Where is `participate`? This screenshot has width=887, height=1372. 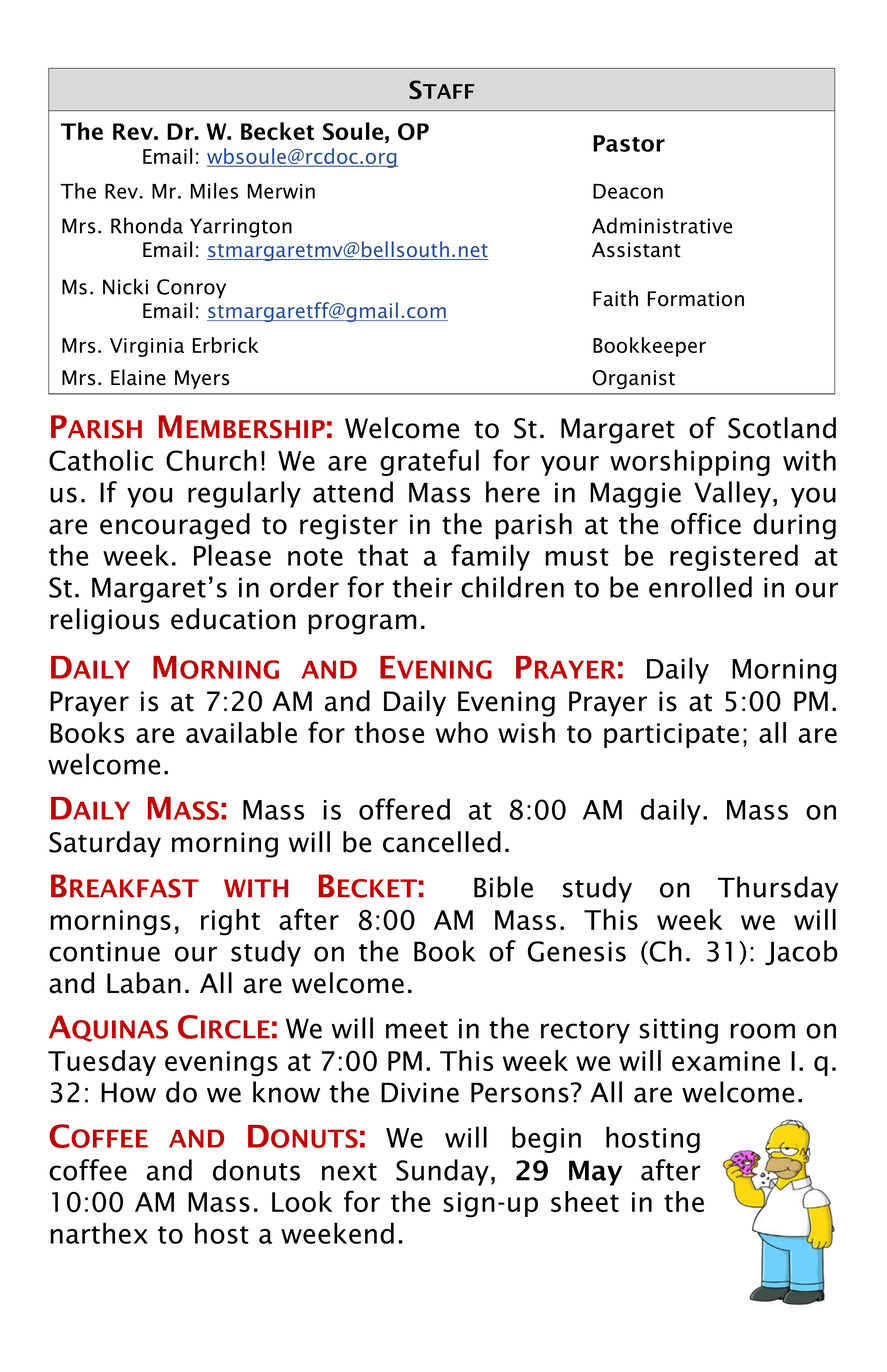
participate is located at coordinates (671, 735).
